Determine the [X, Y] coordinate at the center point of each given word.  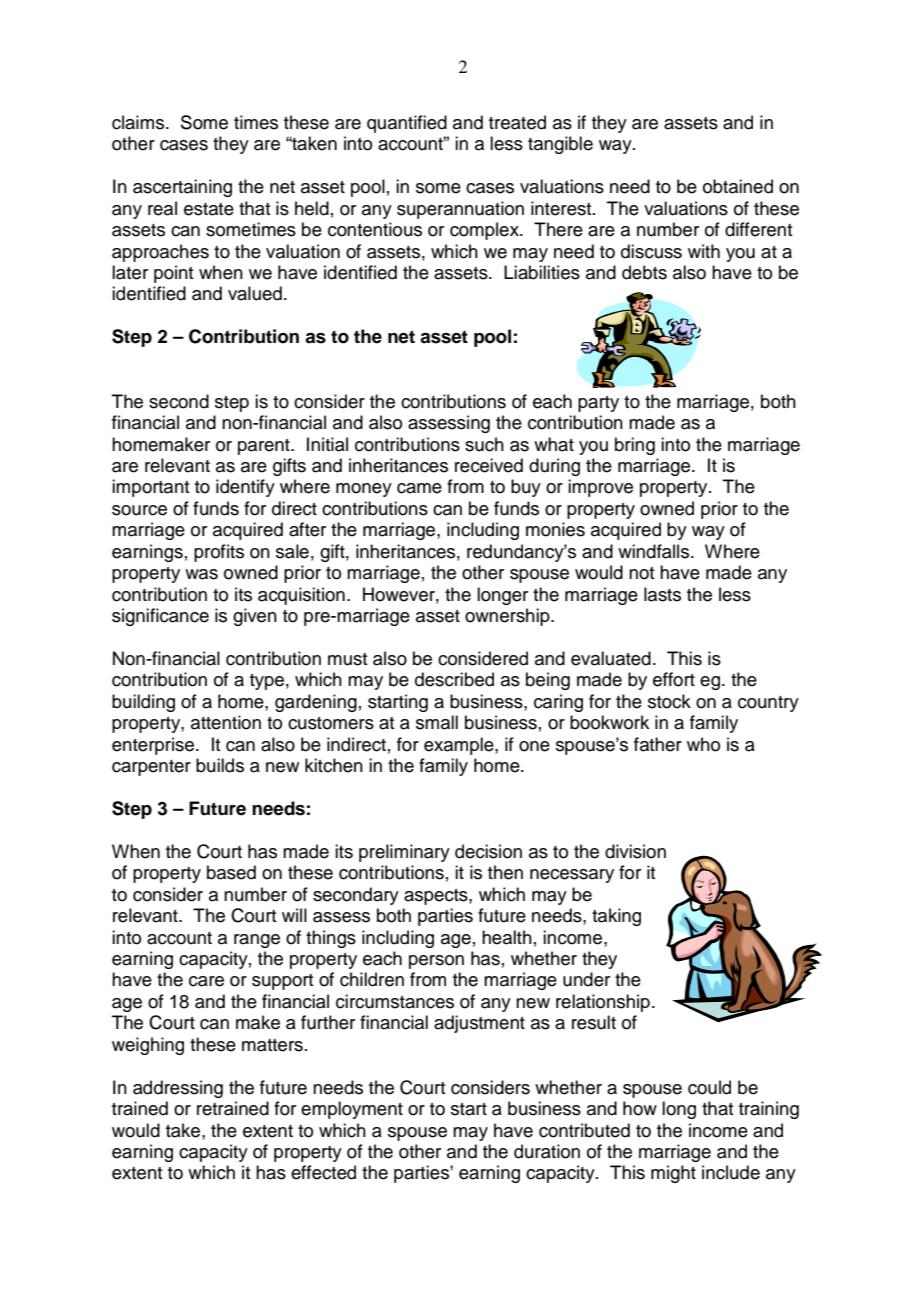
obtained [738, 186]
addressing [178, 1089]
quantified [407, 124]
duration [547, 1151]
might [673, 1174]
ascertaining [182, 188]
